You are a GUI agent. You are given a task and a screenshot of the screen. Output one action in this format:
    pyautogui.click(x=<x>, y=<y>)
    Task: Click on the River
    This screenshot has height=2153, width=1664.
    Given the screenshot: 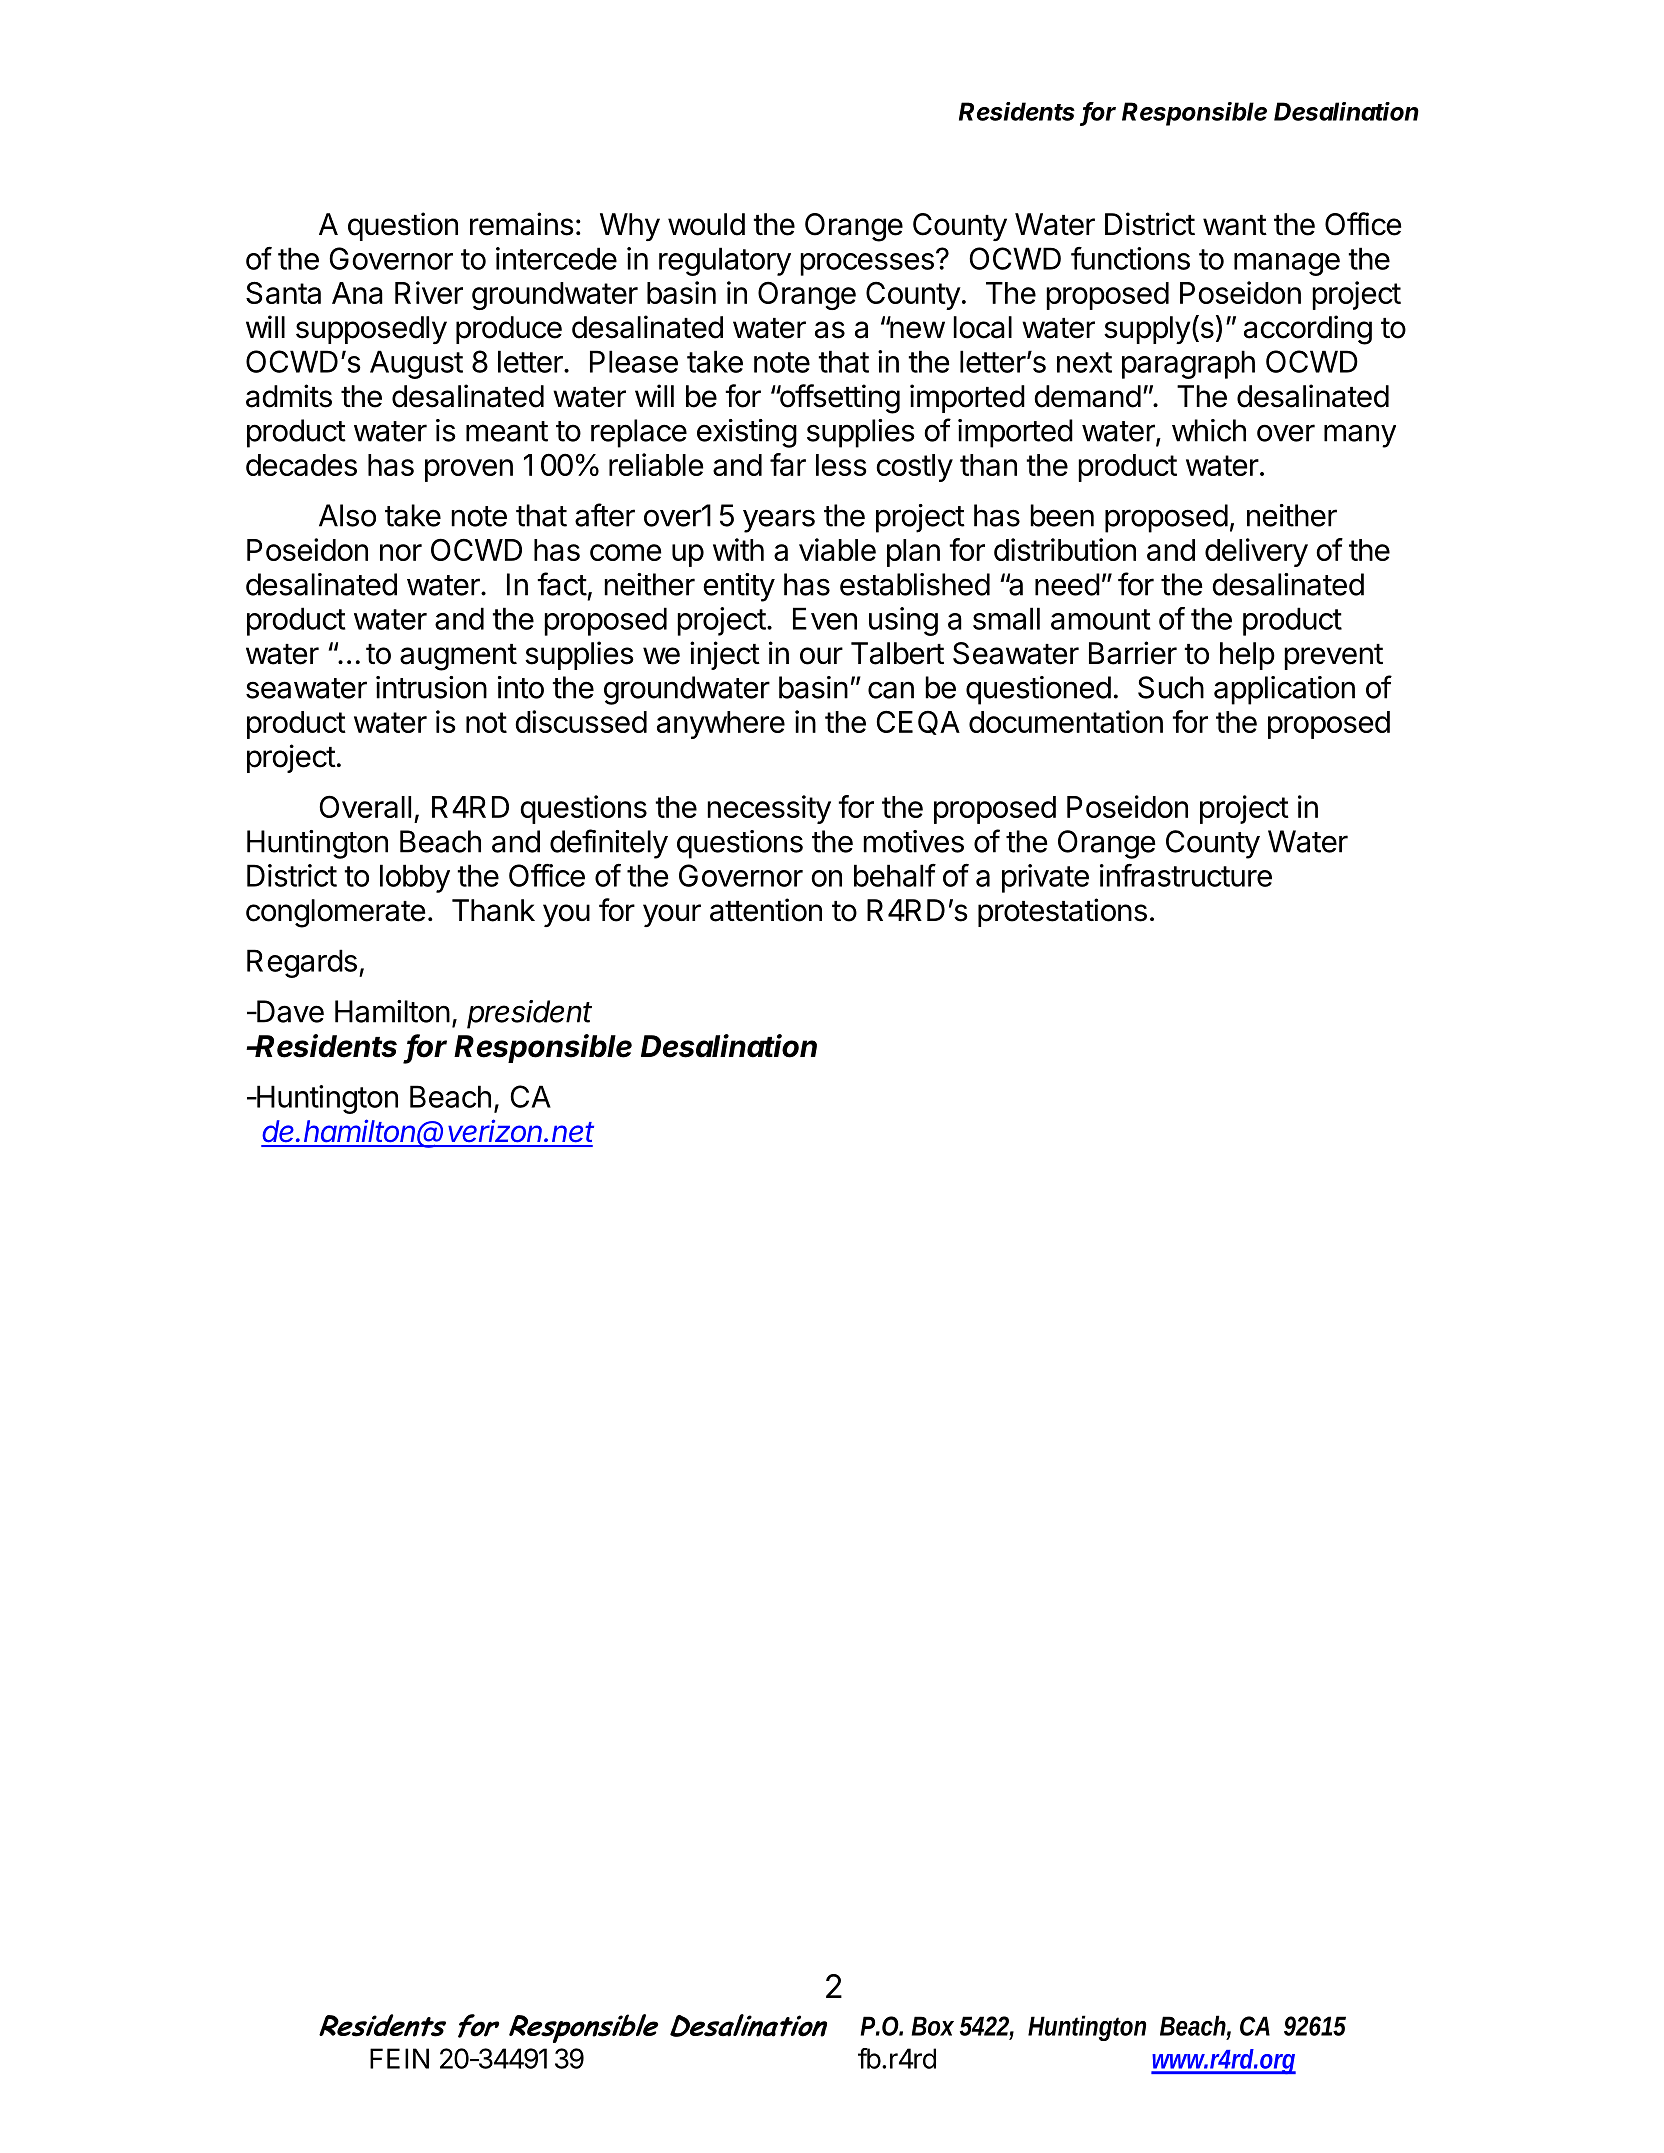 What is the action you would take?
    pyautogui.click(x=429, y=292)
